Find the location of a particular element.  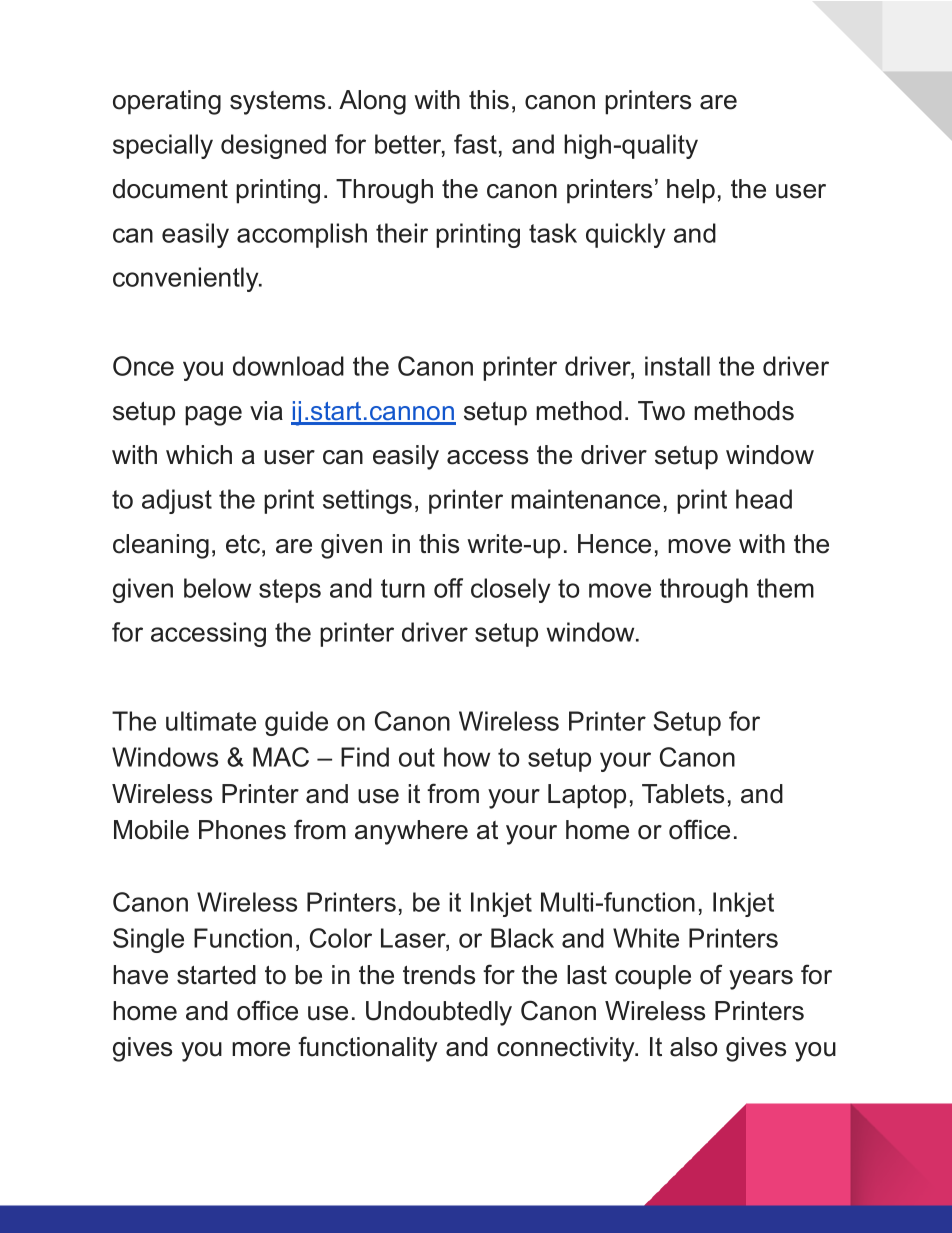

anywhere is located at coordinates (411, 832).
